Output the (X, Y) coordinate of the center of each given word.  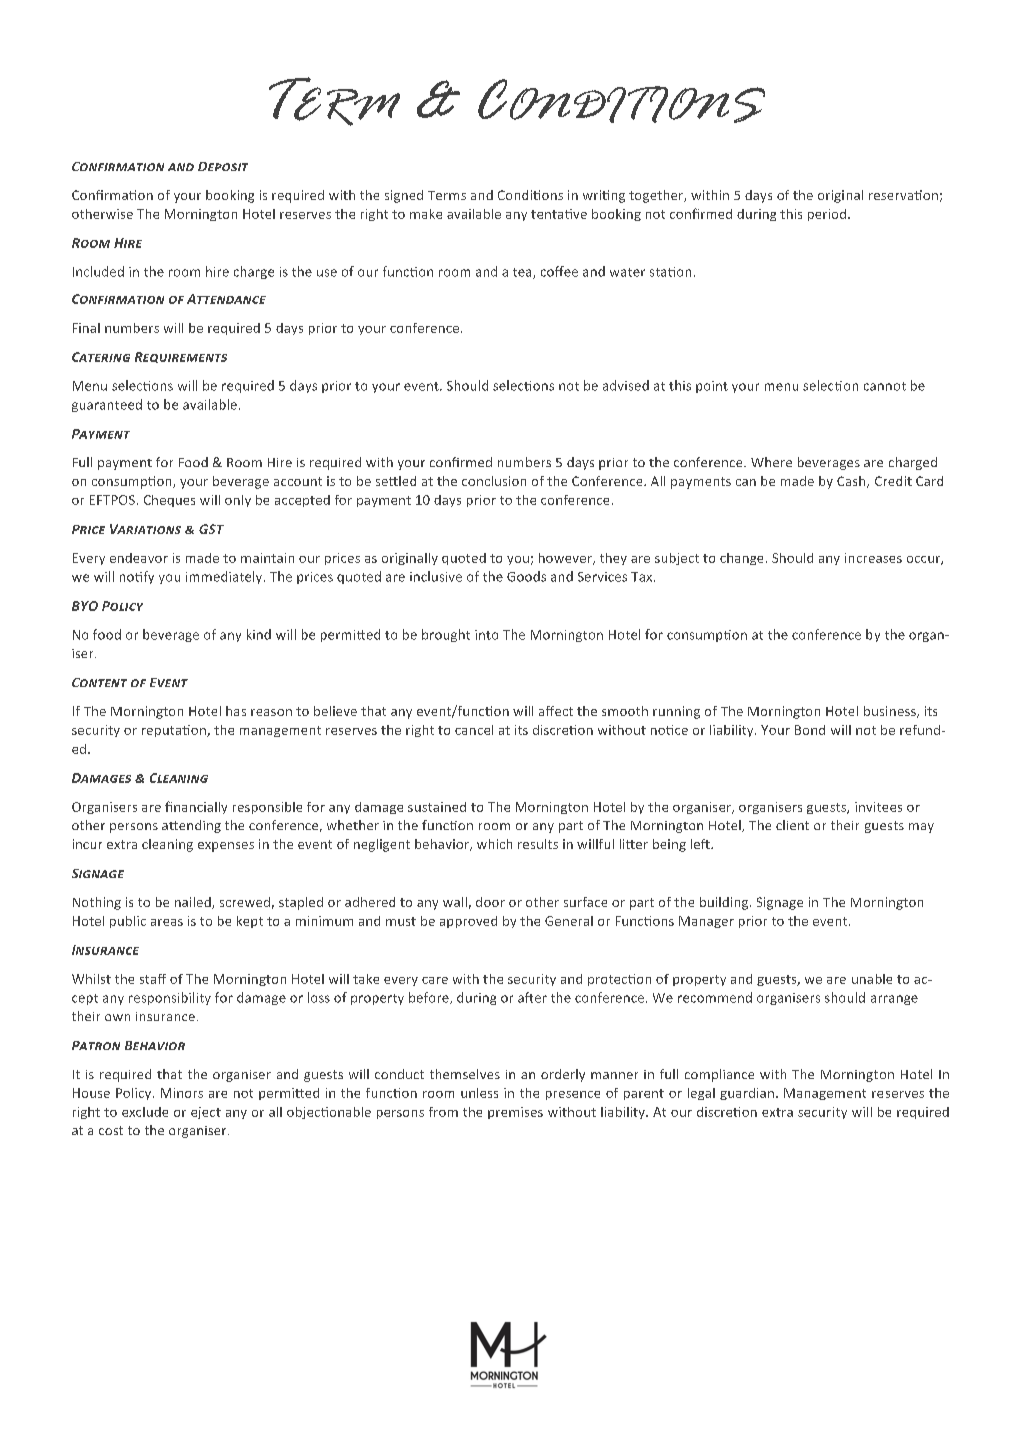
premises (515, 1113)
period (828, 215)
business (891, 712)
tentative (559, 214)
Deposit (223, 166)
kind (259, 634)
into (486, 635)
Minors (182, 1093)
